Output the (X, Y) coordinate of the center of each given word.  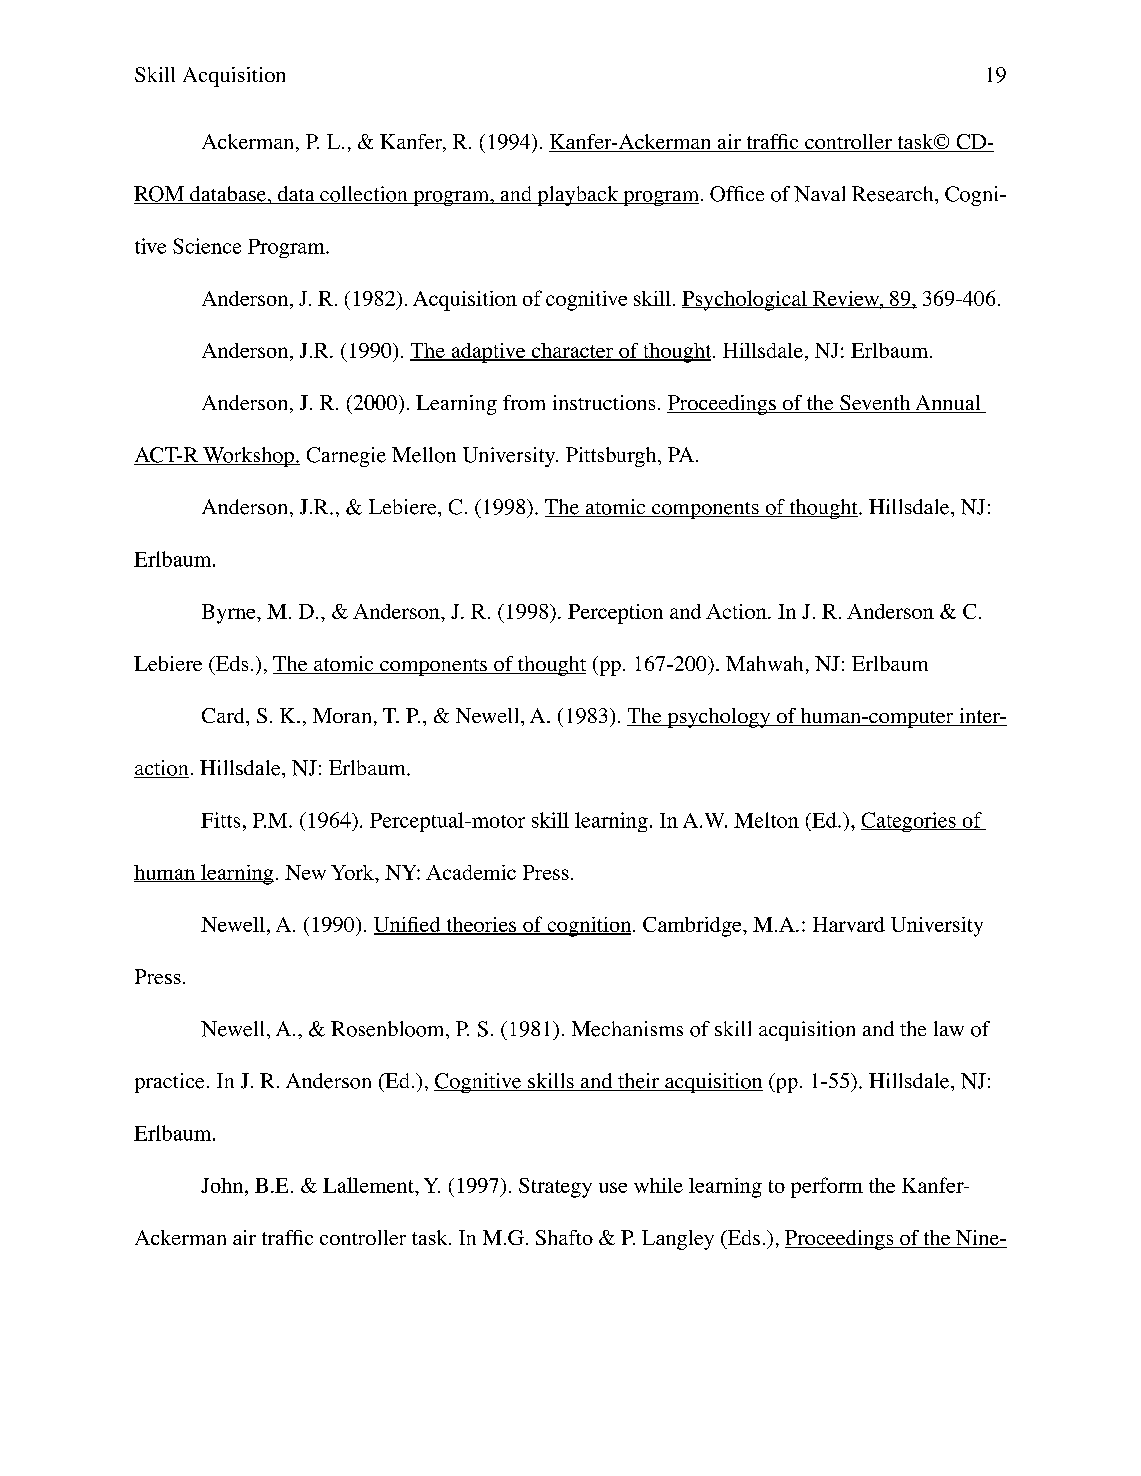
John (223, 1187)
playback (578, 196)
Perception (615, 614)
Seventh (875, 404)
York (353, 872)
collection (364, 195)
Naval (819, 194)
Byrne (230, 614)
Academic (471, 872)
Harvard (849, 924)
